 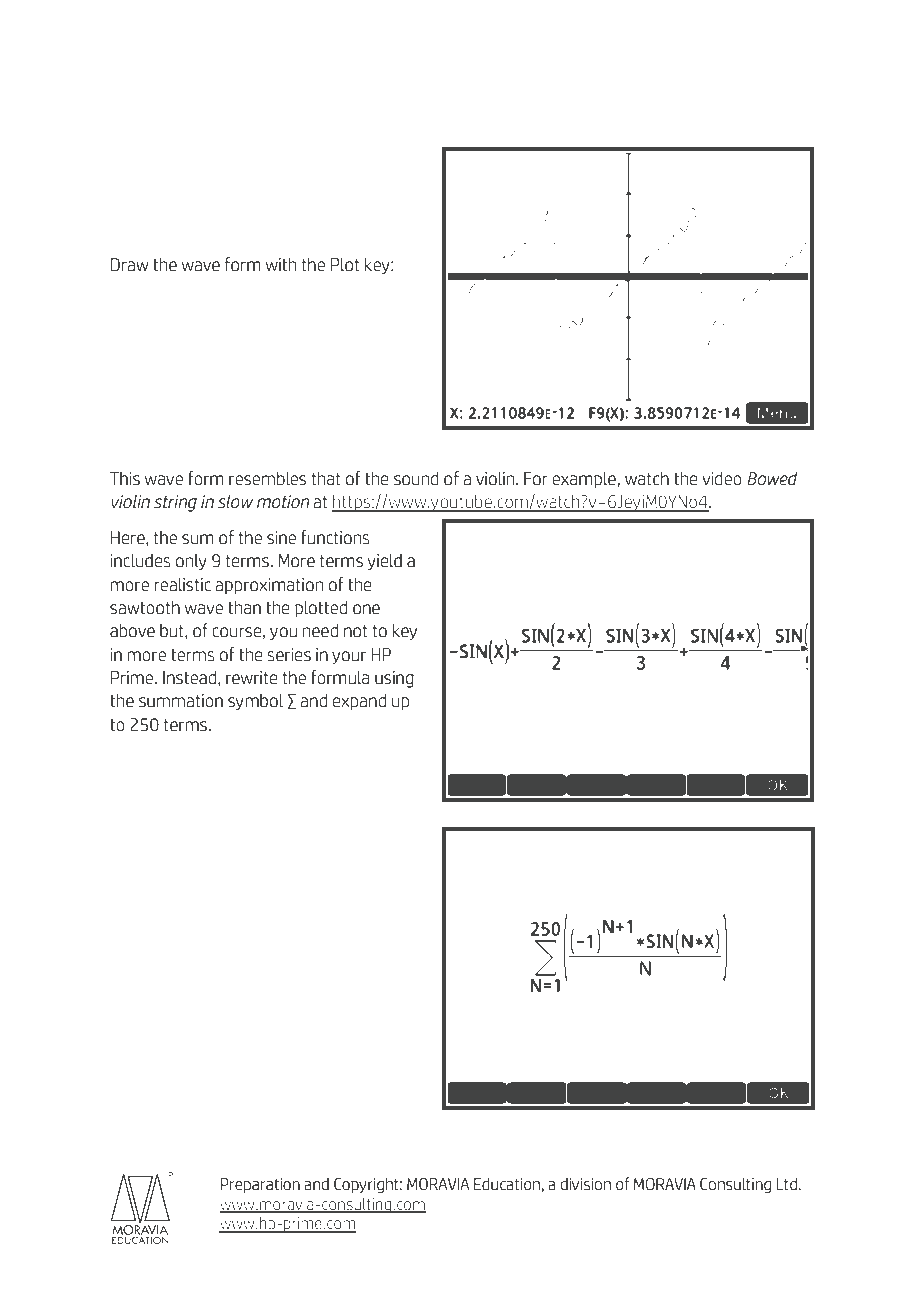 What do you see at coordinates (359, 701) in the screenshot?
I see `expand` at bounding box center [359, 701].
